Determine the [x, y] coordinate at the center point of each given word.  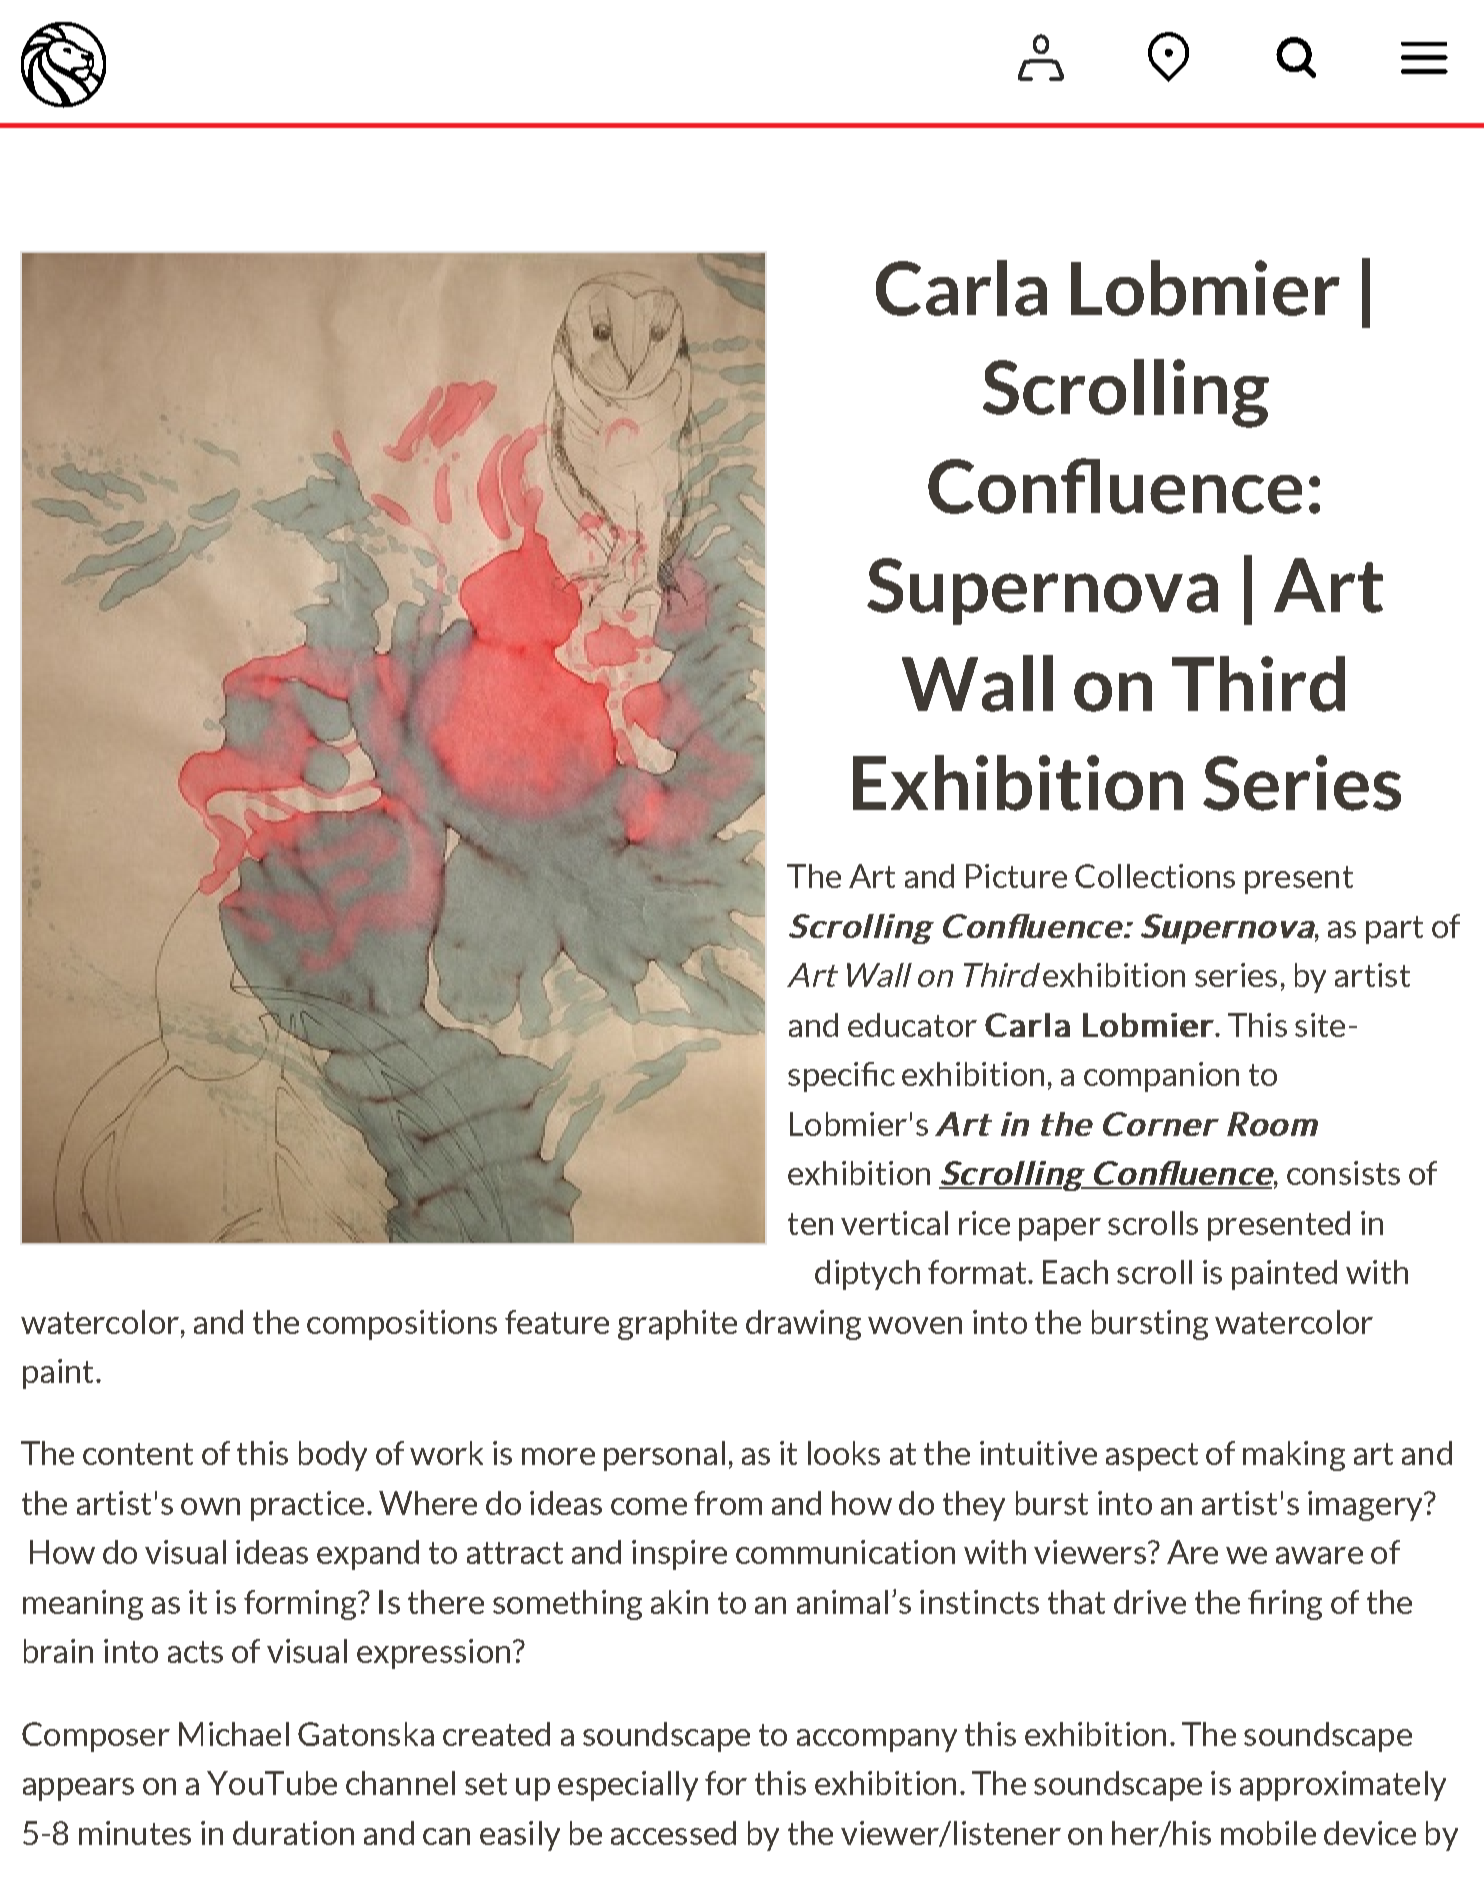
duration [293, 1833]
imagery [1366, 1506]
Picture [1016, 876]
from [728, 1503]
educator [912, 1025]
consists [1343, 1173]
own [210, 1506]
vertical [894, 1223]
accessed [673, 1833]
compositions [402, 1325]
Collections [1155, 876]
